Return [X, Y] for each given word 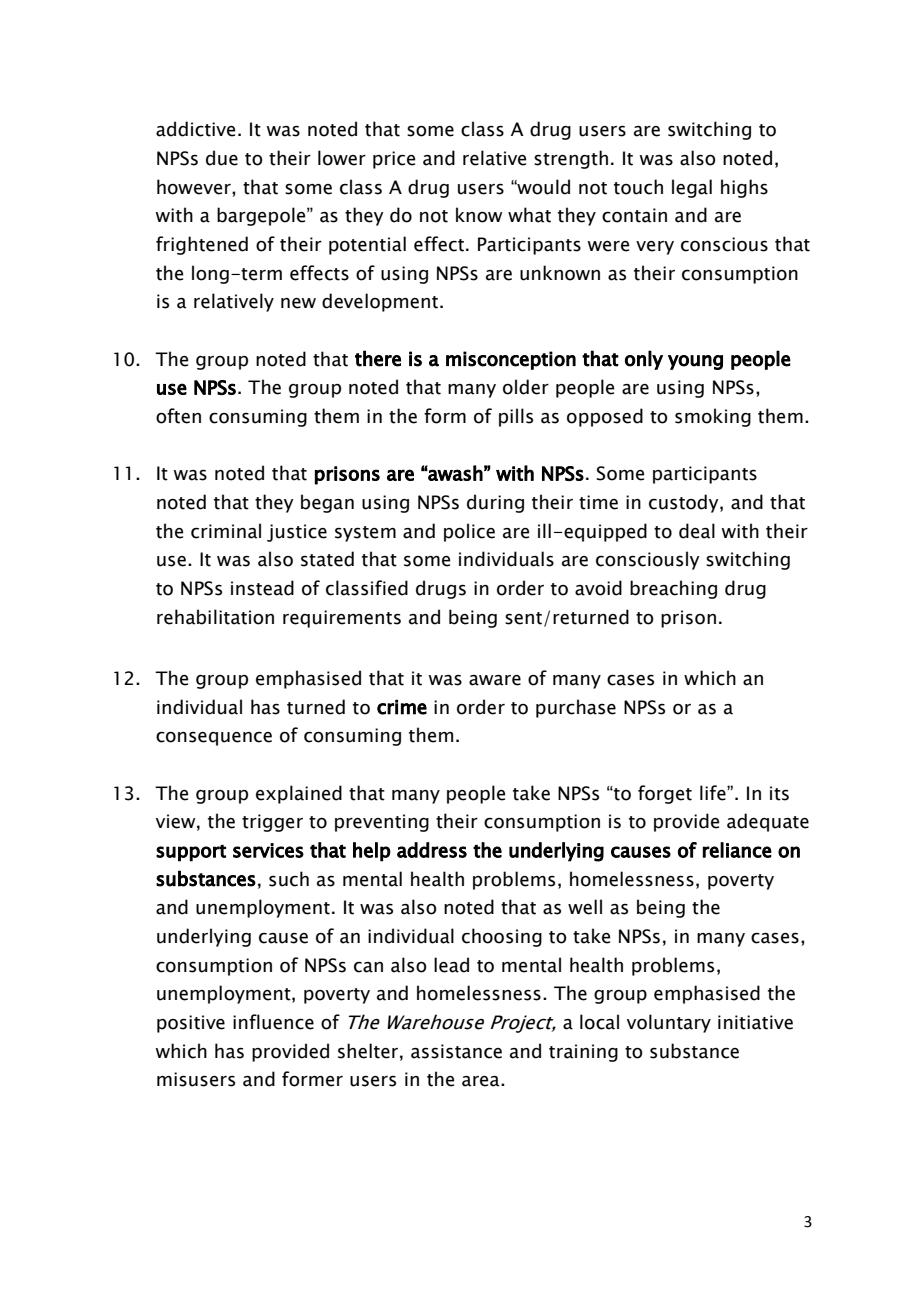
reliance [737, 850]
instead [262, 588]
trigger [272, 823]
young [695, 362]
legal [692, 188]
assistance [456, 1051]
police [469, 532]
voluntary [669, 1023]
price [394, 160]
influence [273, 1022]
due [222, 158]
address [432, 850]
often [178, 416]
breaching [673, 589]
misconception [511, 360]
